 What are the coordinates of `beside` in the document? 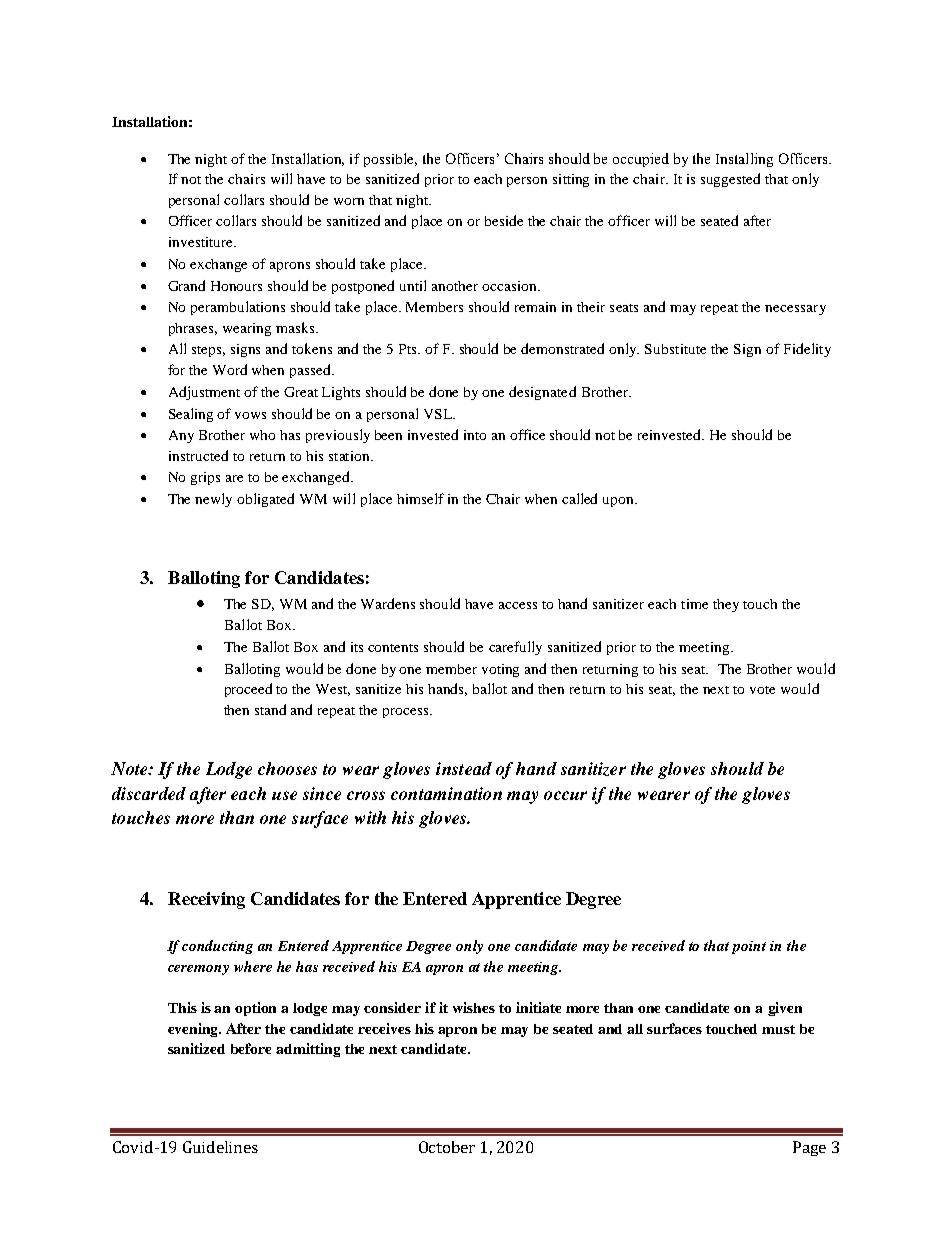 It's located at (504, 220).
